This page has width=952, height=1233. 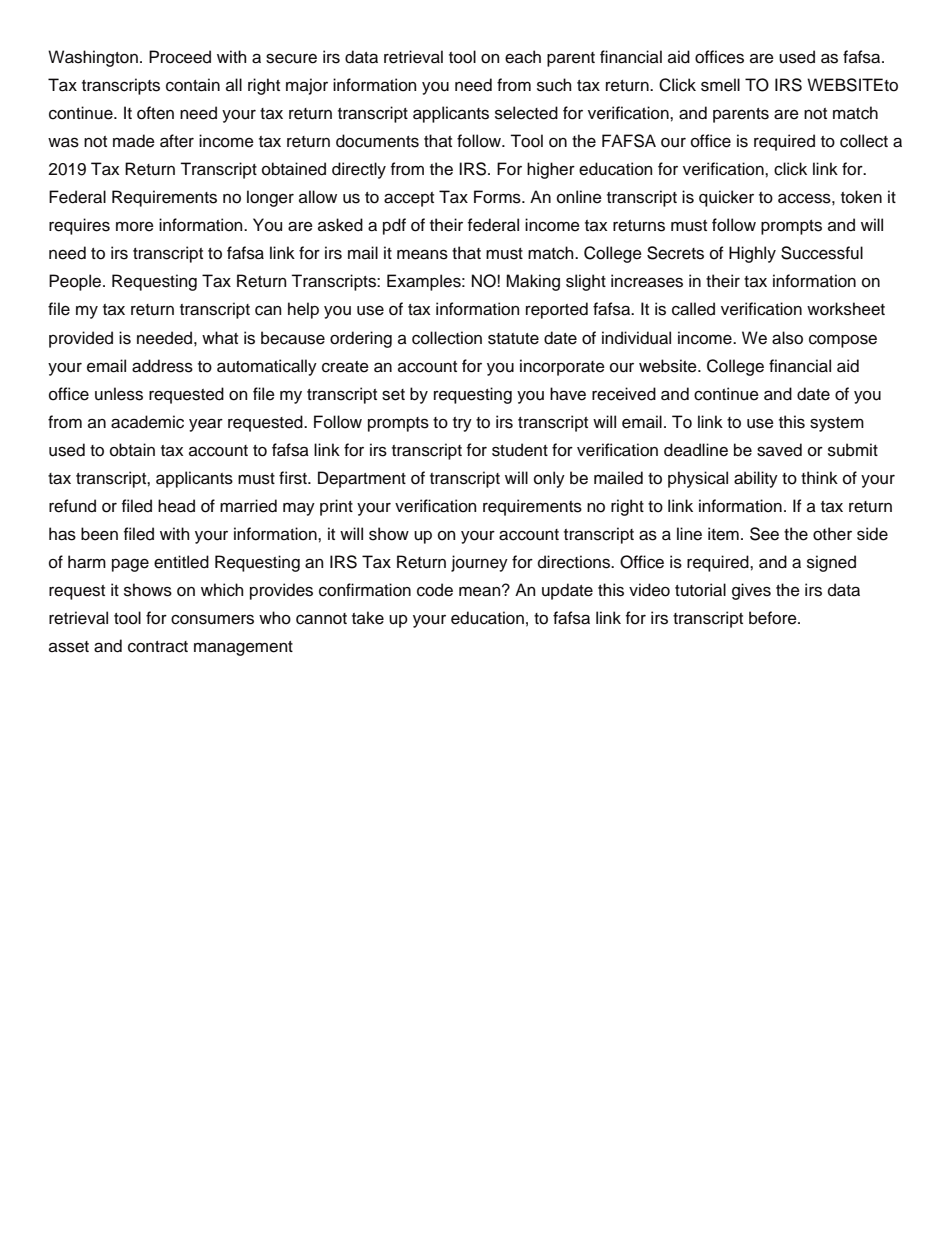 I want to click on contract, so click(x=158, y=647).
